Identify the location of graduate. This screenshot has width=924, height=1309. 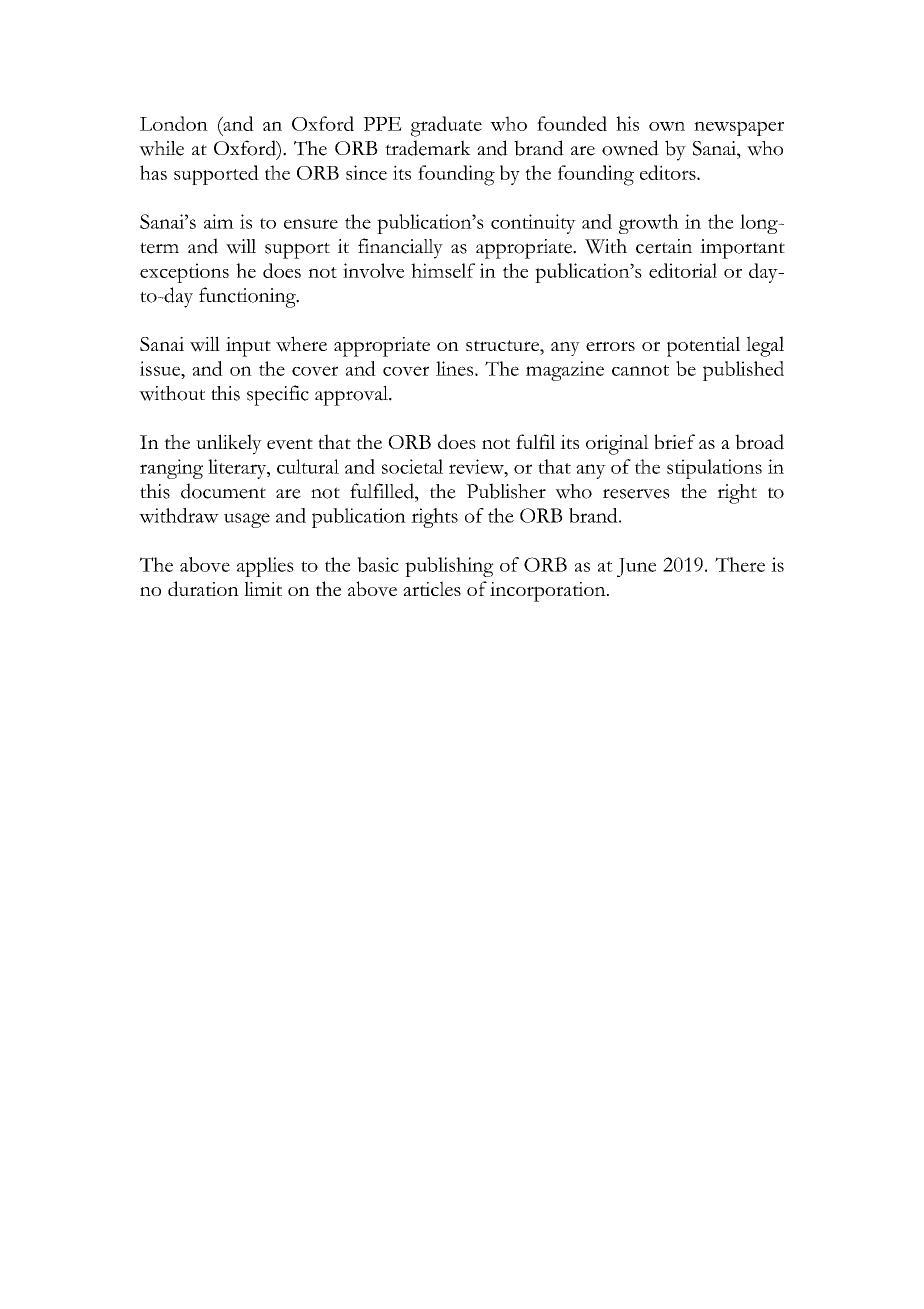
(446, 126).
